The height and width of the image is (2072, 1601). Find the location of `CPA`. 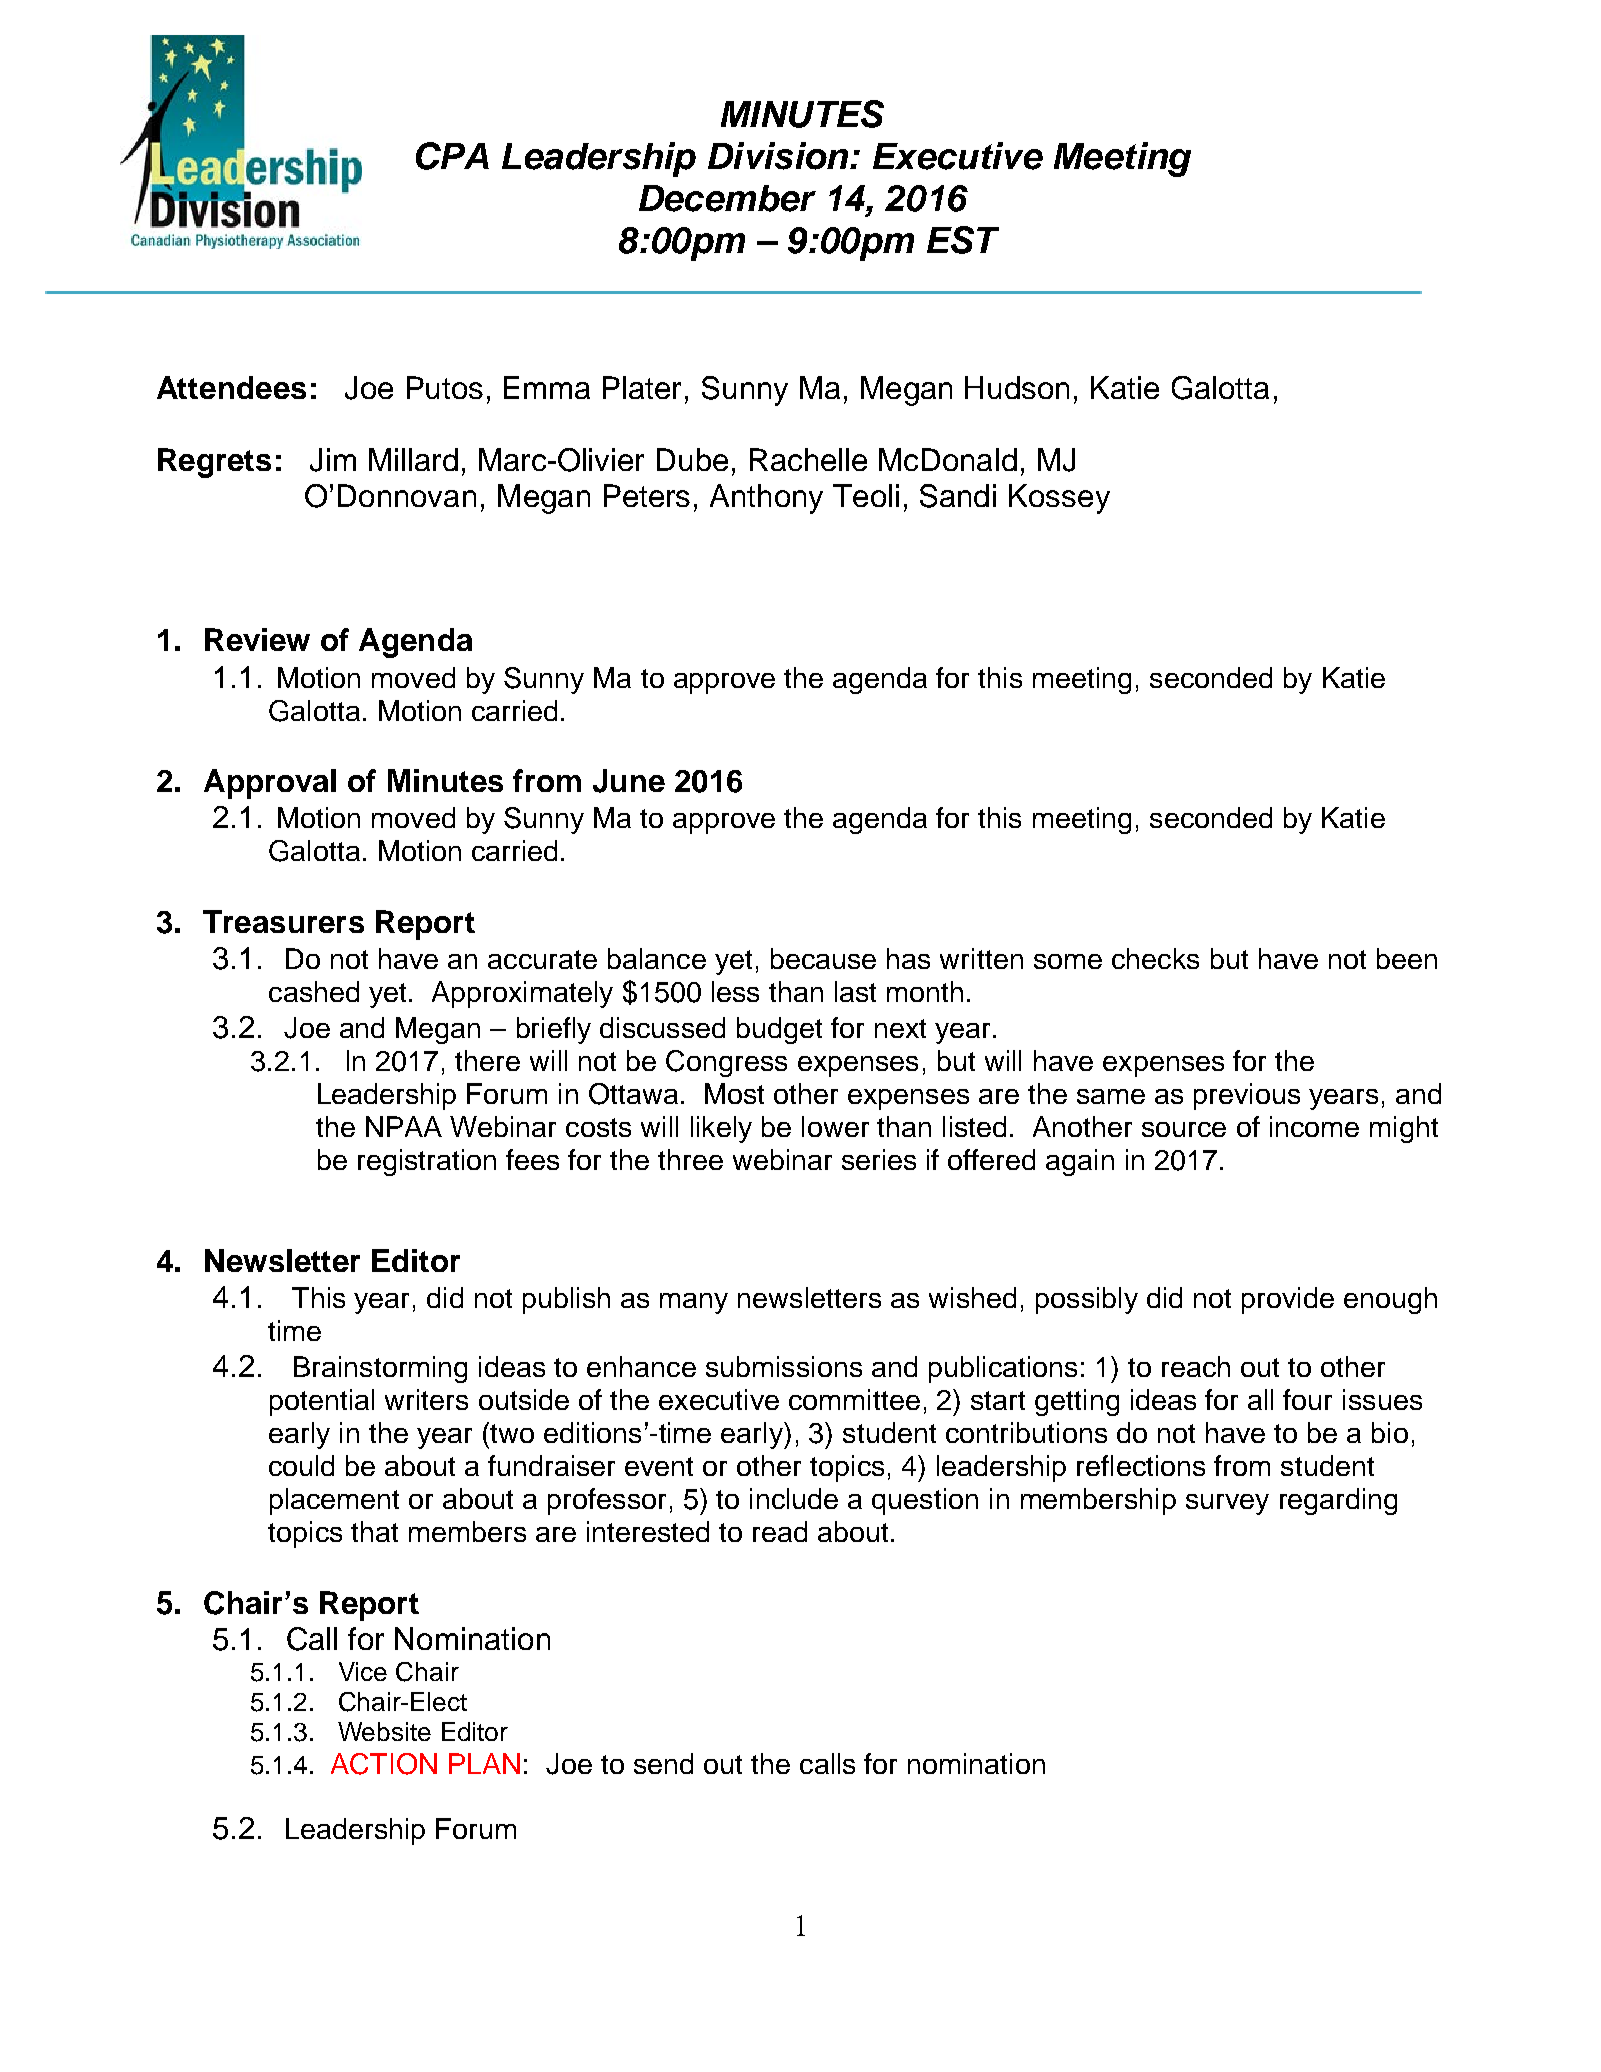

CPA is located at coordinates (452, 156).
